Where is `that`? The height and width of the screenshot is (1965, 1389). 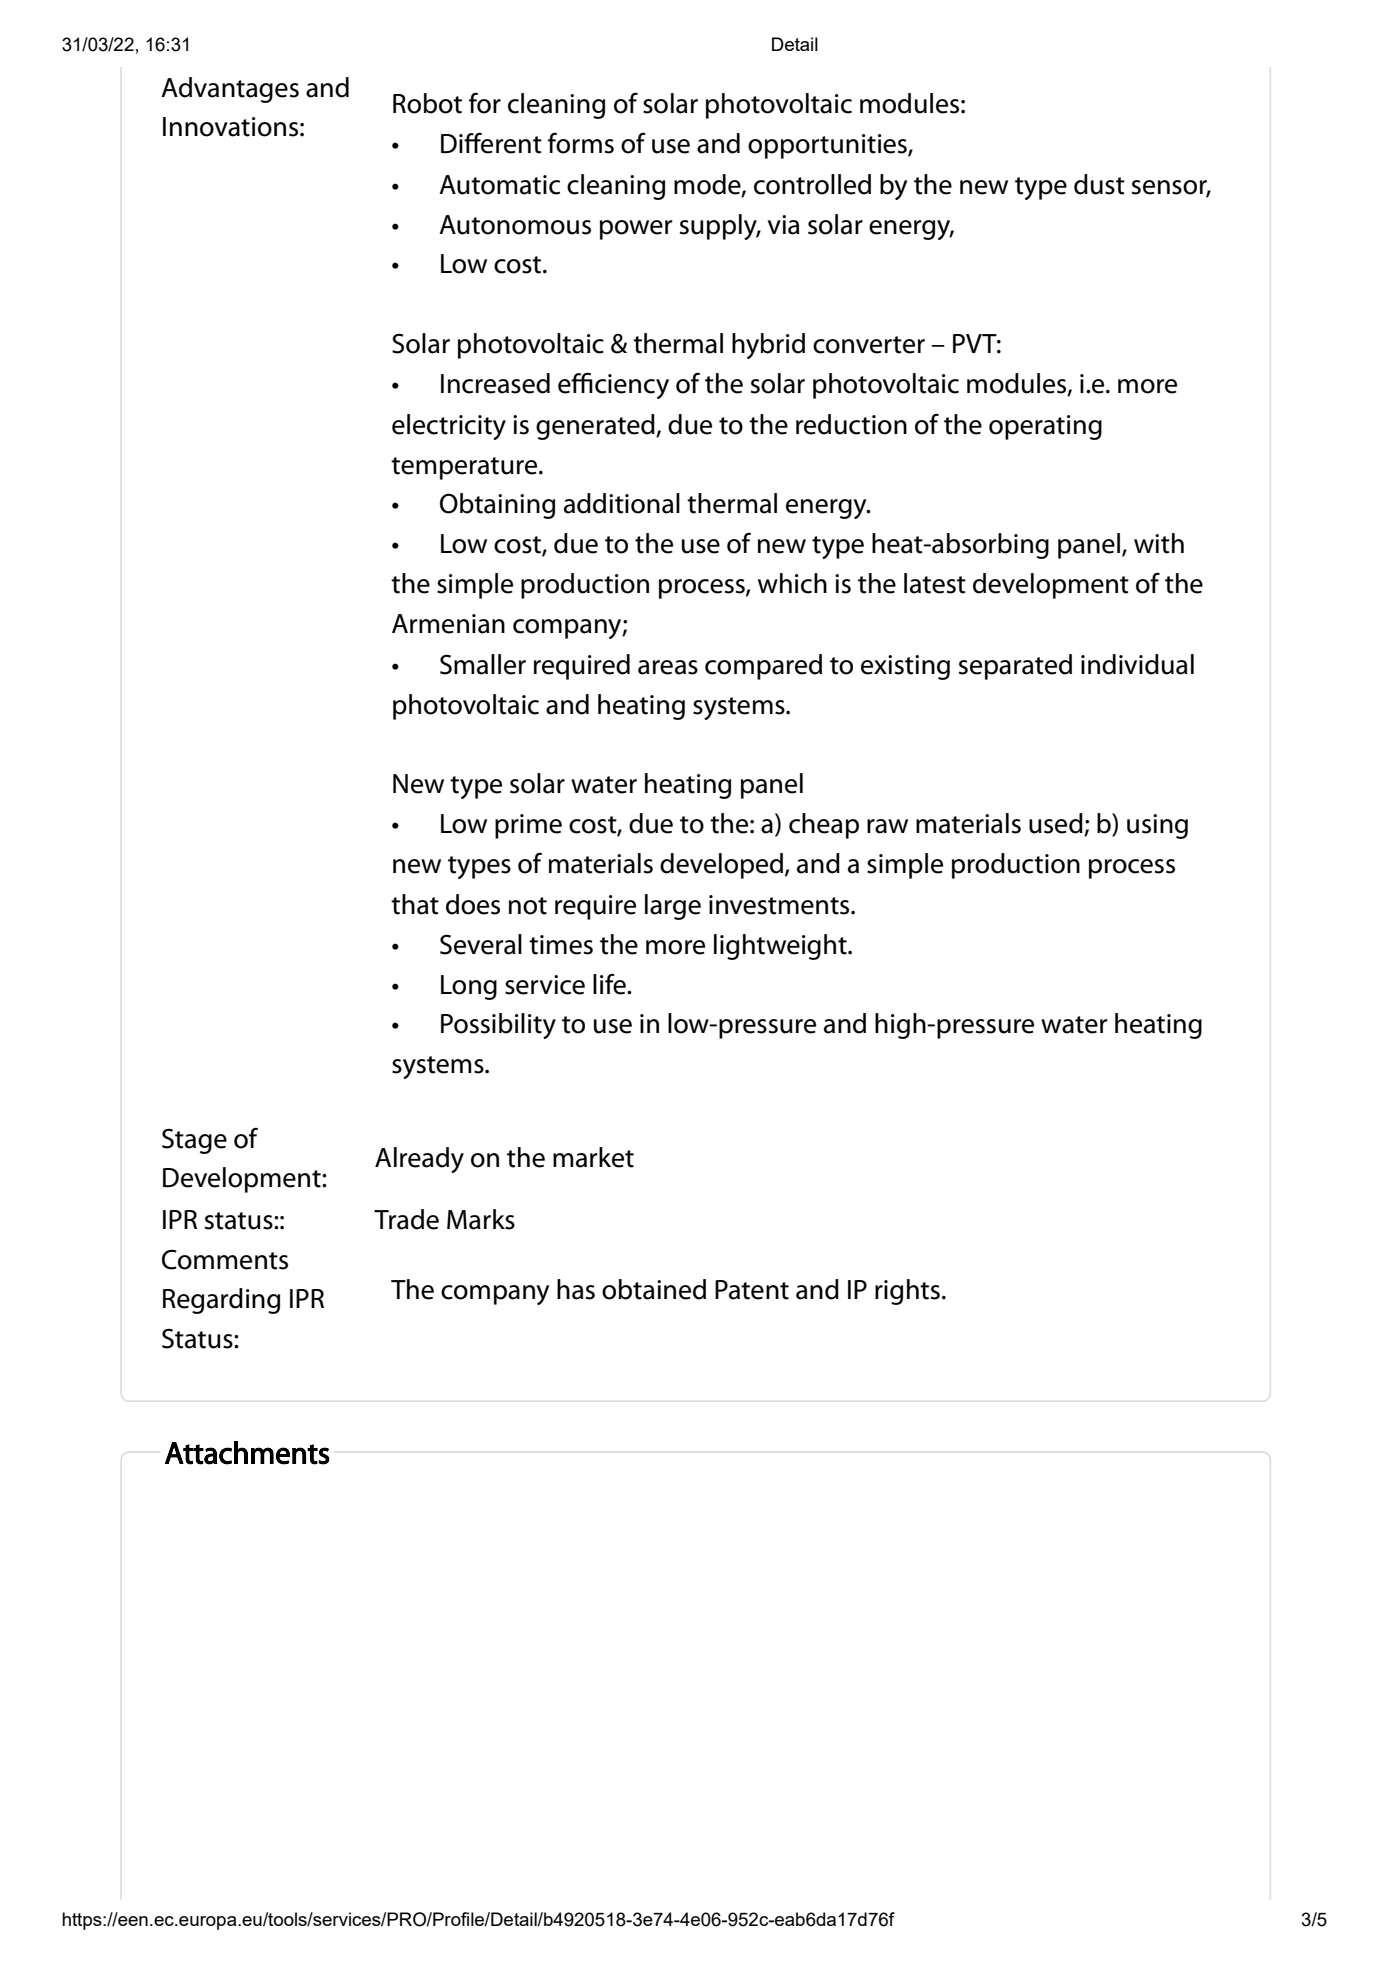 that is located at coordinates (415, 904).
